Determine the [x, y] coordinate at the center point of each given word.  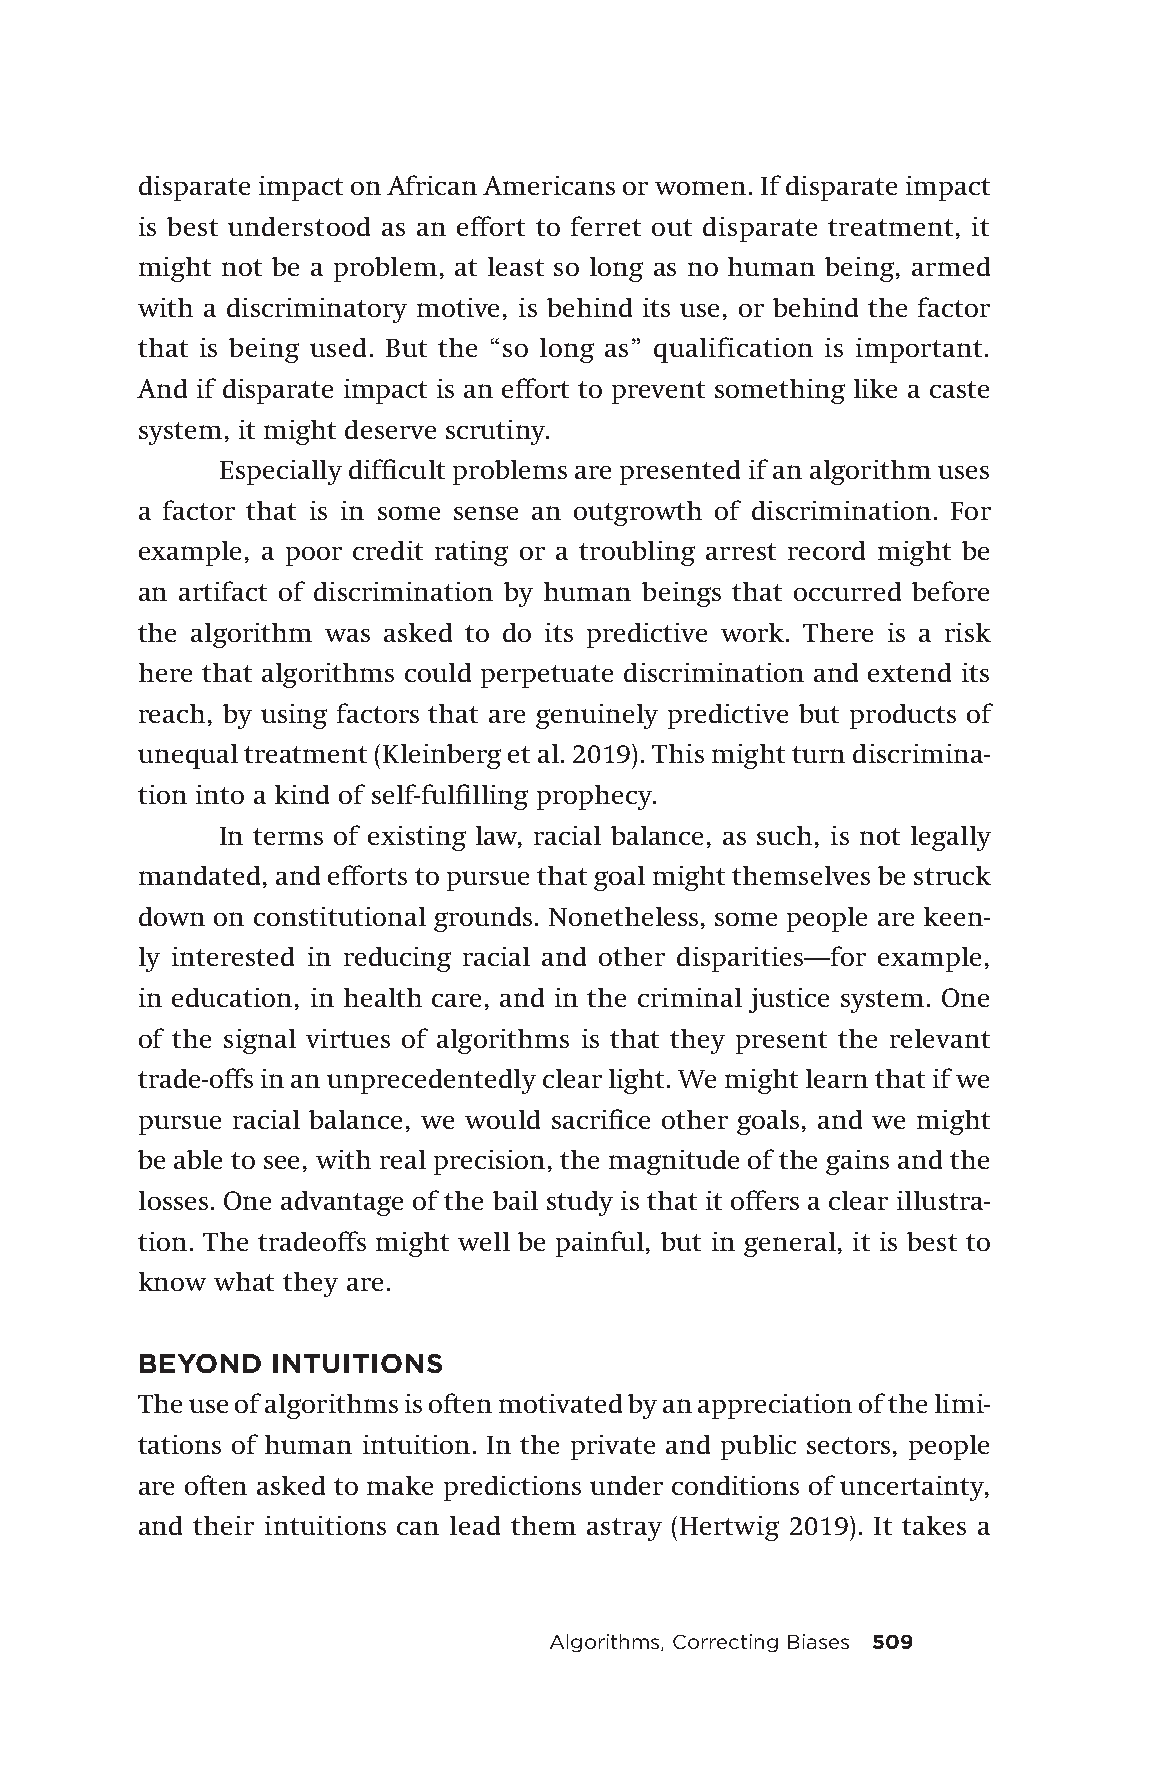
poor [314, 556]
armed [951, 266]
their [223, 1525]
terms [288, 836]
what [244, 1281]
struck [952, 875]
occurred [847, 591]
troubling [637, 553]
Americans [549, 185]
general [790, 1244]
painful [601, 1244]
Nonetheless [623, 916]
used [338, 347]
